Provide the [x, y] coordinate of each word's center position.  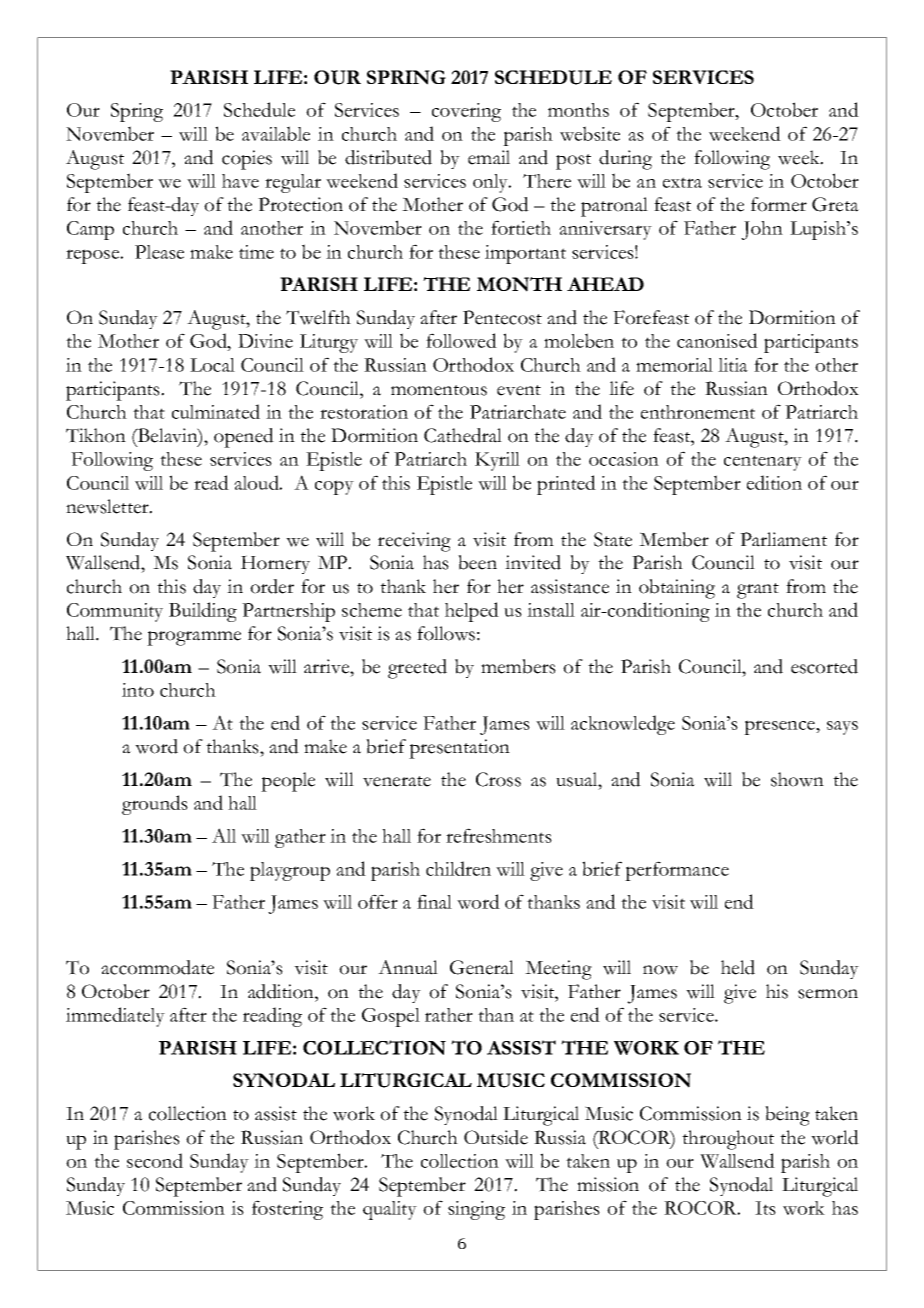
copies [247, 160]
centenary [763, 463]
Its [765, 1208]
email [489, 157]
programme [194, 638]
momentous [439, 390]
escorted [824, 666]
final [434, 901]
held [738, 967]
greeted [417, 669]
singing [476, 1210]
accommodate [157, 967]
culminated [216, 411]
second [155, 1160]
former [779, 204]
